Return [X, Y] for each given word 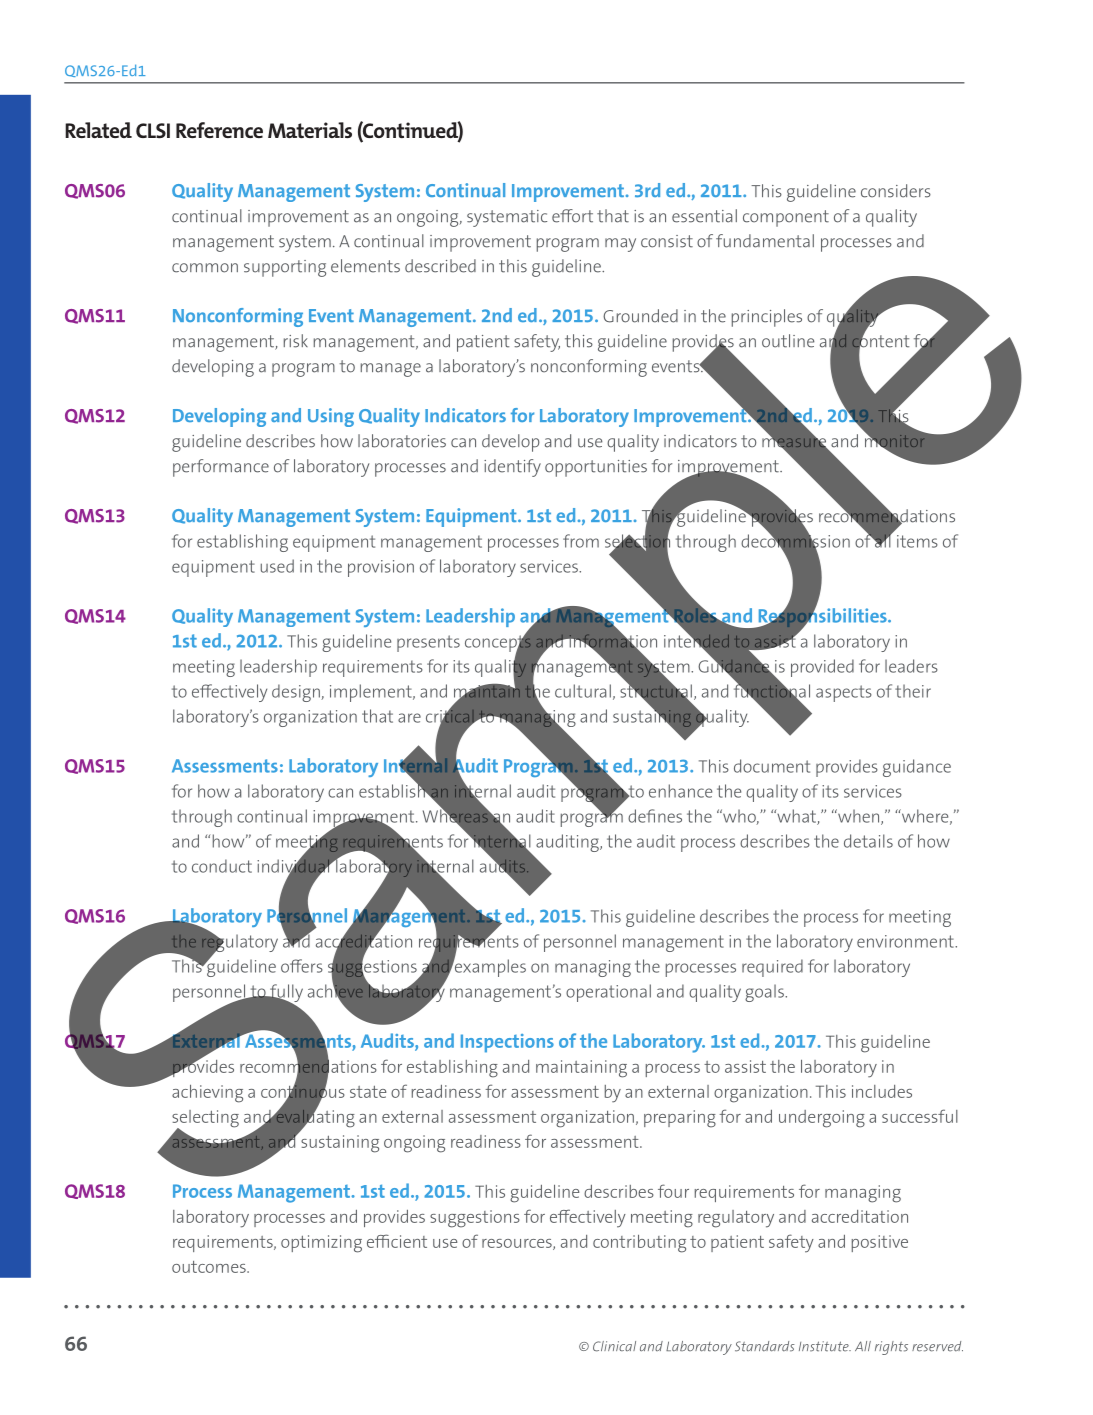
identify [512, 468]
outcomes [210, 1267]
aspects [844, 693]
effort [572, 216]
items [917, 541]
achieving [207, 1094]
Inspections [507, 1043]
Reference [219, 130]
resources [518, 1244]
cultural [583, 691]
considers [896, 191]
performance [221, 468]
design [297, 693]
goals [765, 993]
